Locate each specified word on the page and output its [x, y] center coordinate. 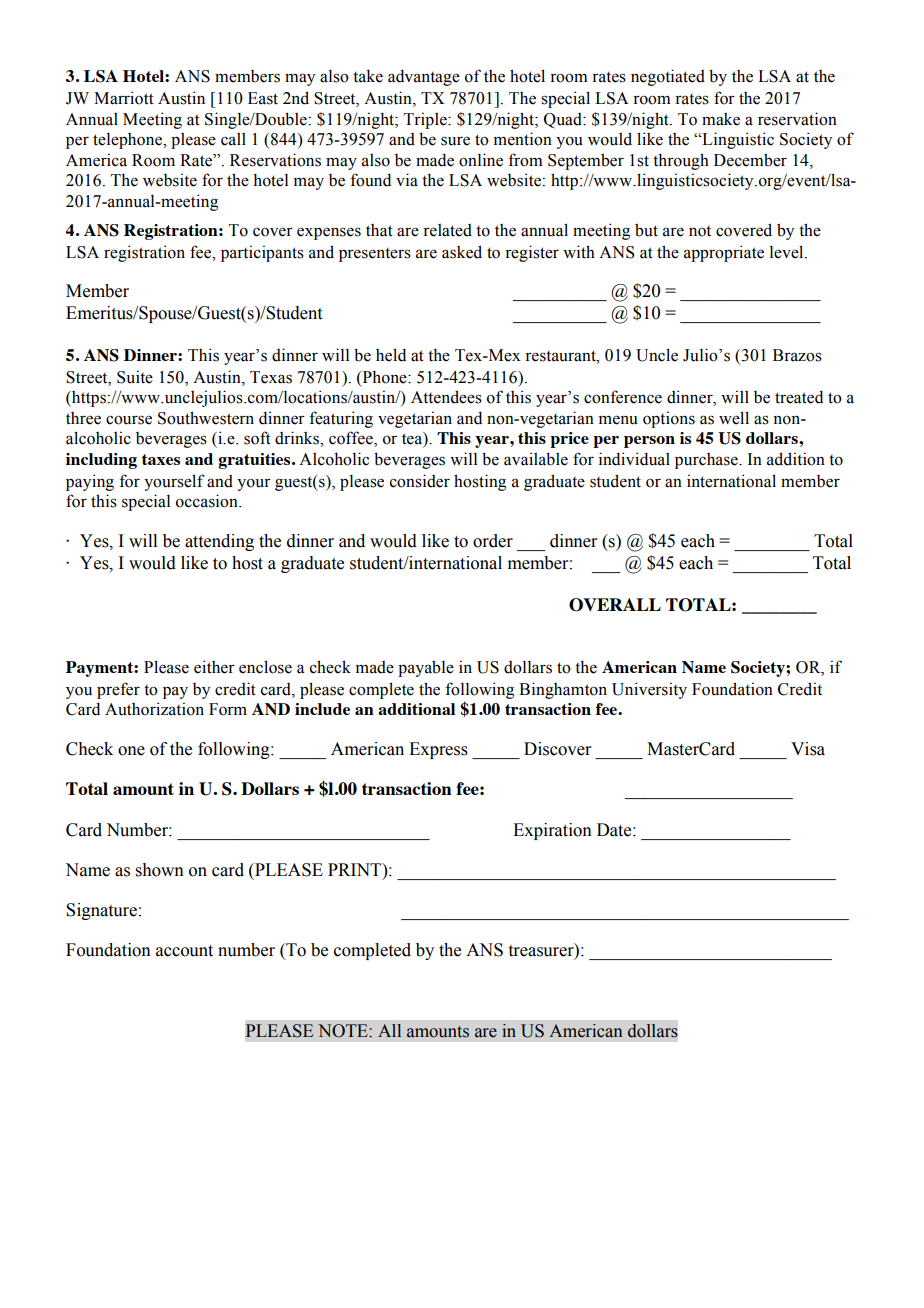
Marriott [124, 98]
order [493, 541]
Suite [135, 377]
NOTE [344, 1031]
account [184, 951]
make [721, 119]
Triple [426, 120]
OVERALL [615, 605]
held [391, 355]
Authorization [154, 709]
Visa [808, 749]
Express [438, 750]
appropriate [724, 253]
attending [219, 542]
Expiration [552, 831]
